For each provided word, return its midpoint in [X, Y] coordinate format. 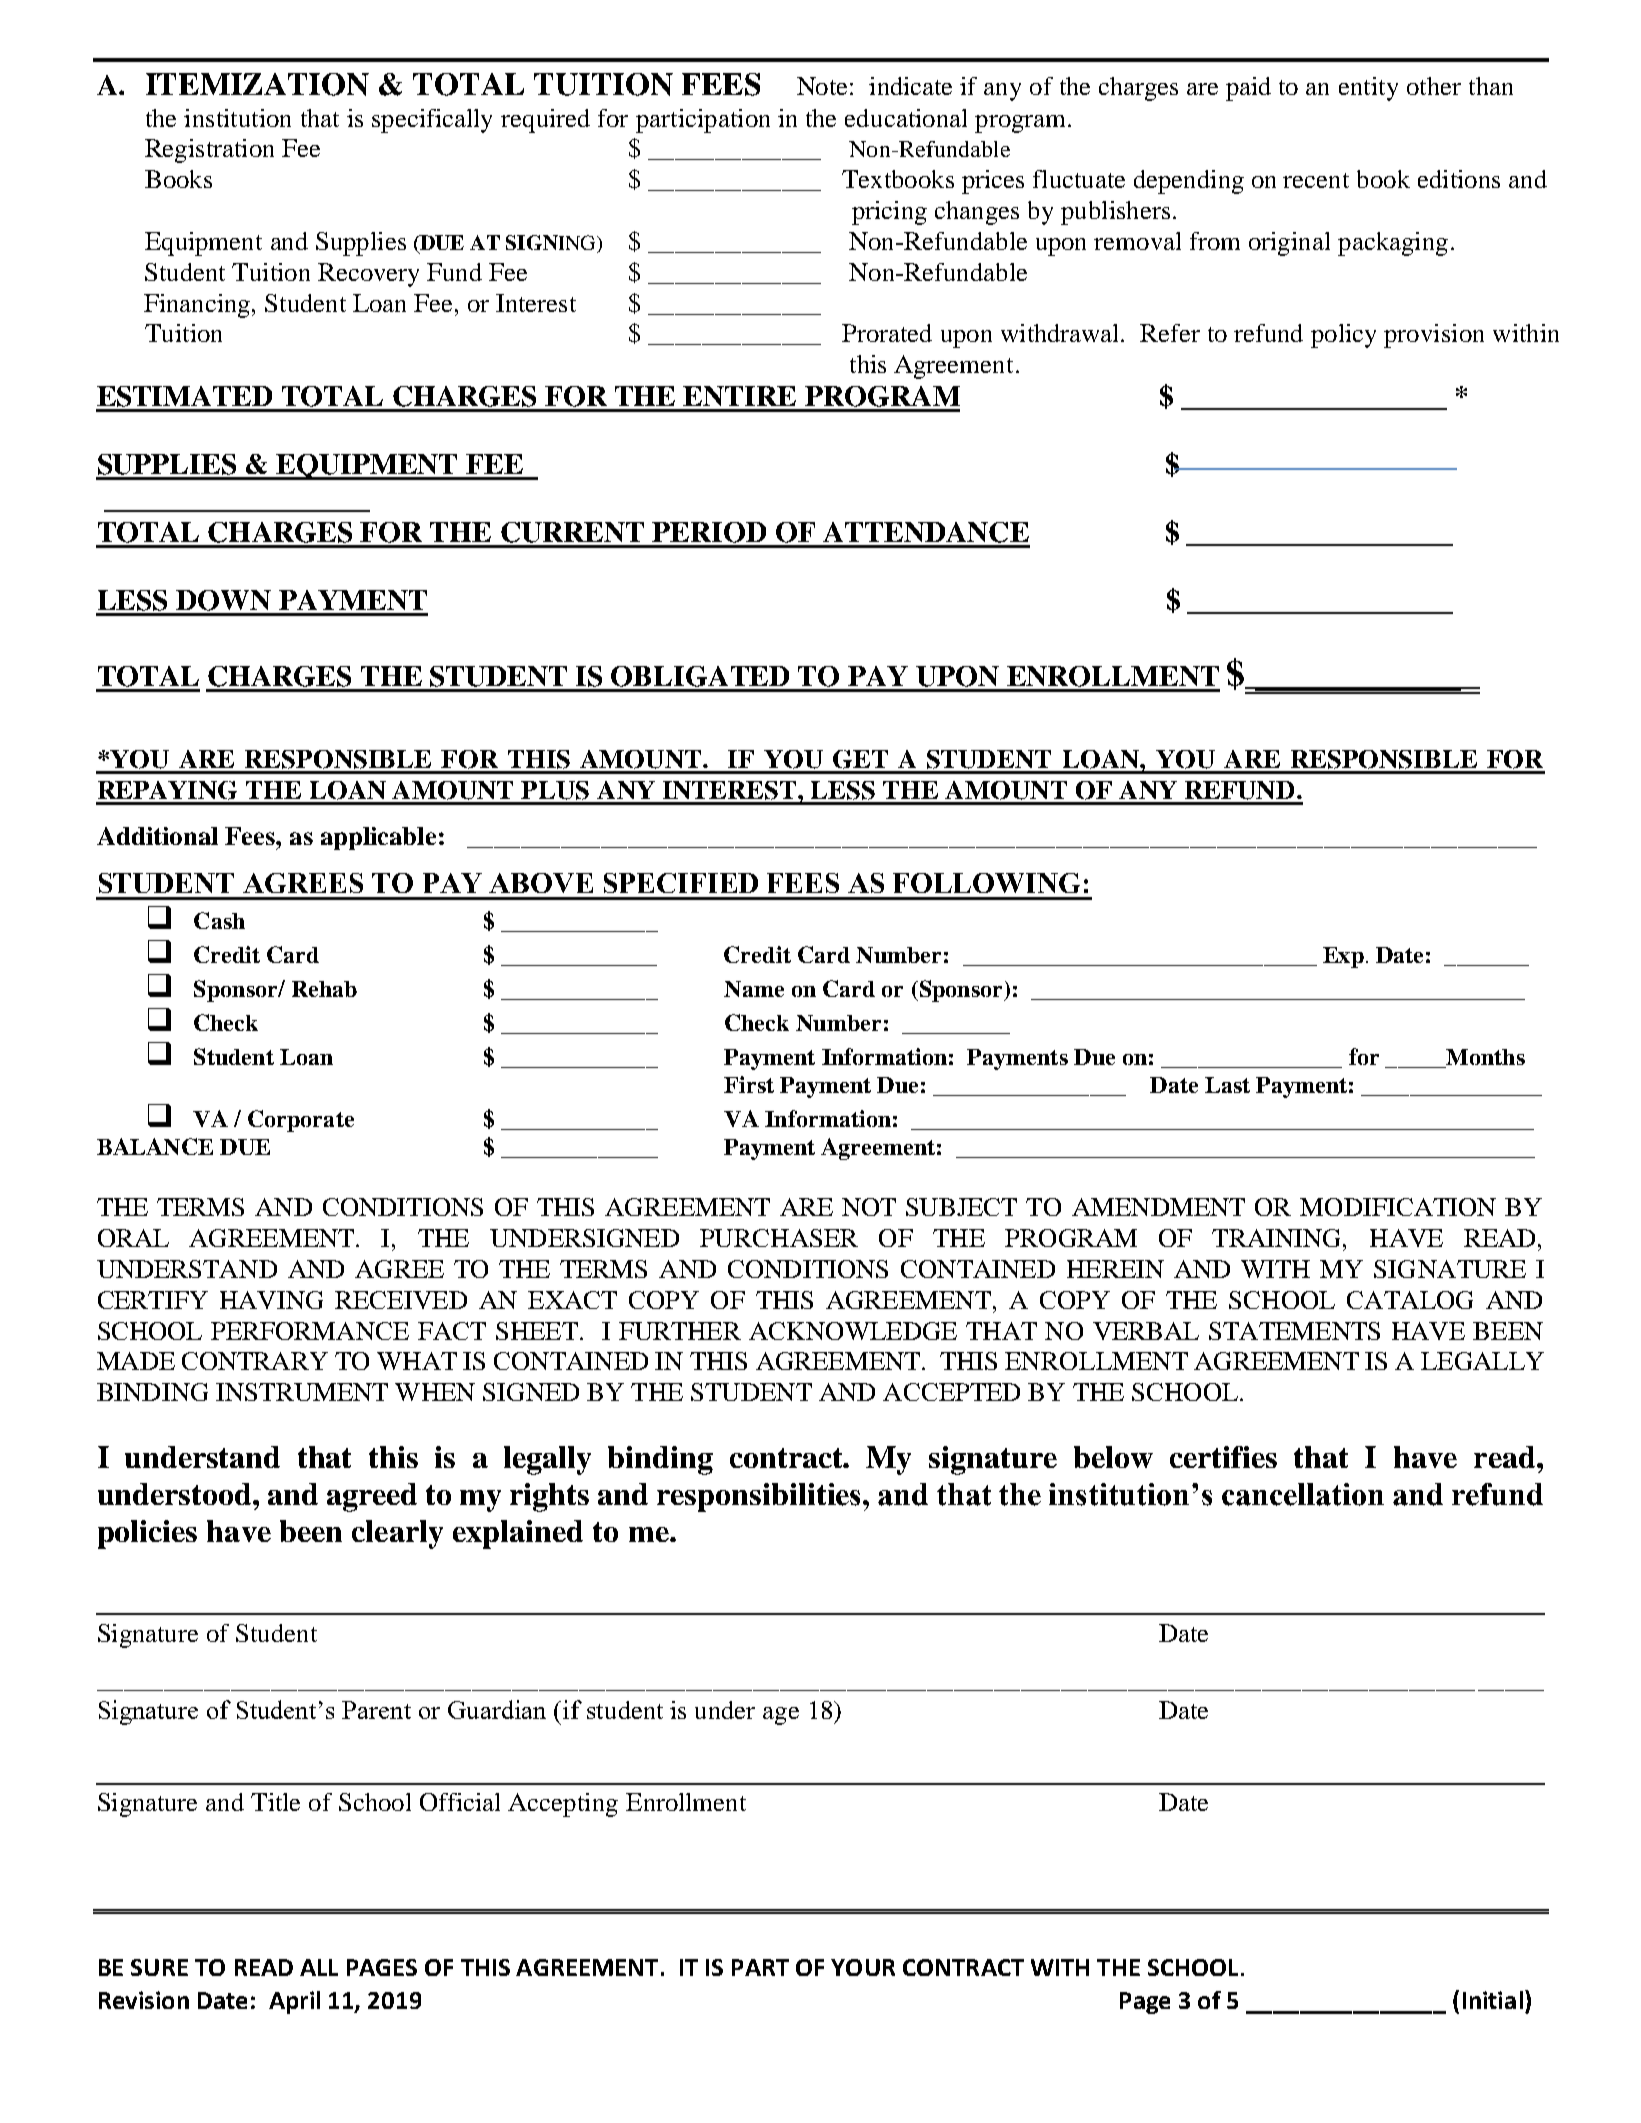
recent [1316, 180]
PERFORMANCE [310, 1331]
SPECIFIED [681, 883]
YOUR [863, 1967]
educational [906, 118]
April [294, 2002]
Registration [209, 151]
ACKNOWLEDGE [853, 1331]
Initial [1493, 2000]
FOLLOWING [986, 883]
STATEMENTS [1294, 1331]
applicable [378, 838]
